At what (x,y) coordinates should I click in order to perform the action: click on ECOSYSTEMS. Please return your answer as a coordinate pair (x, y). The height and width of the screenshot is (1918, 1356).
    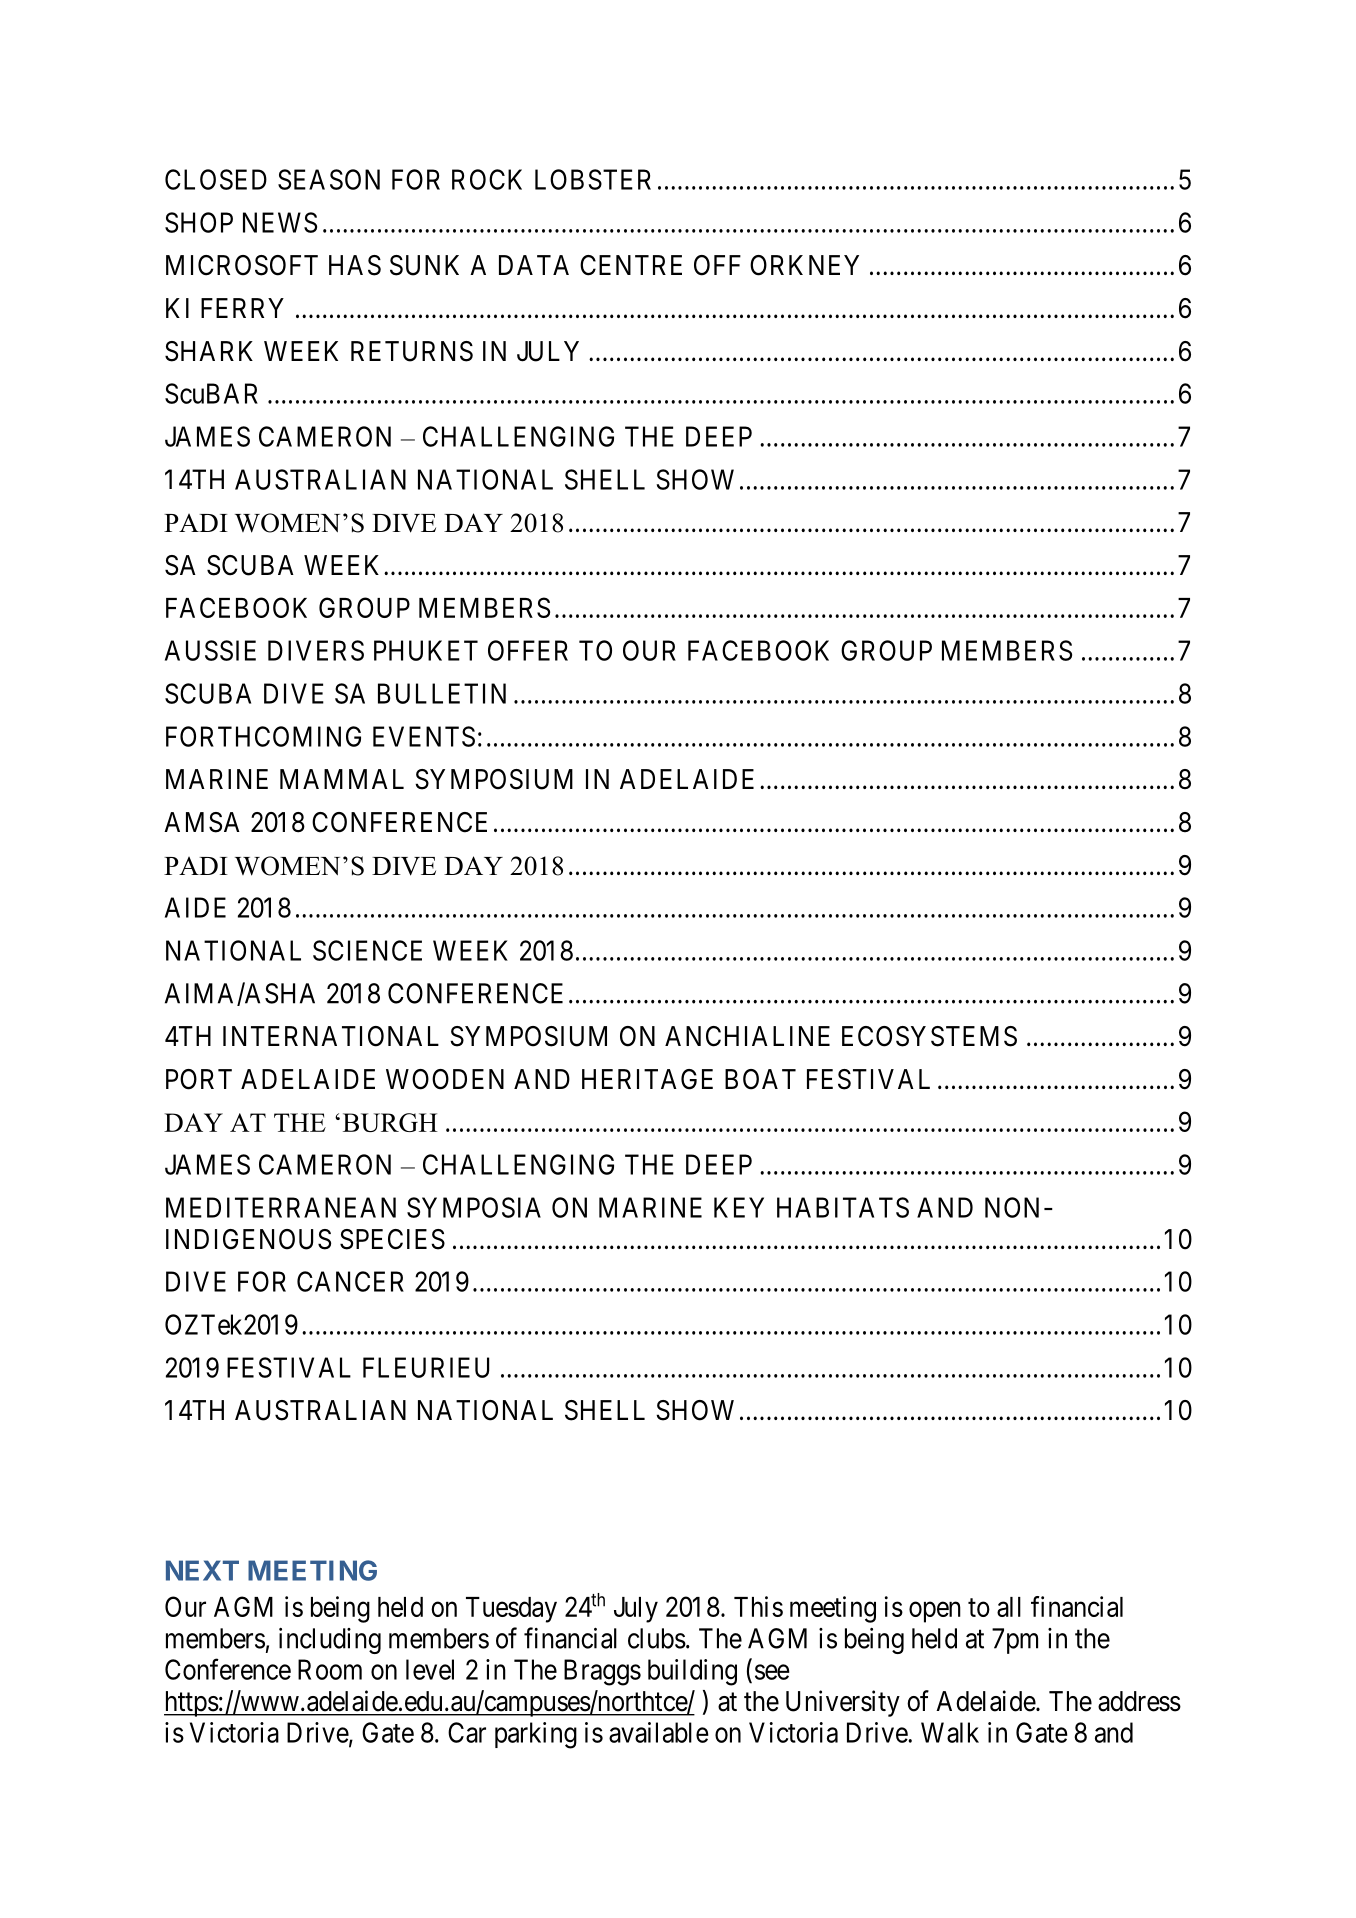
    Looking at the image, I should click on (929, 1036).
